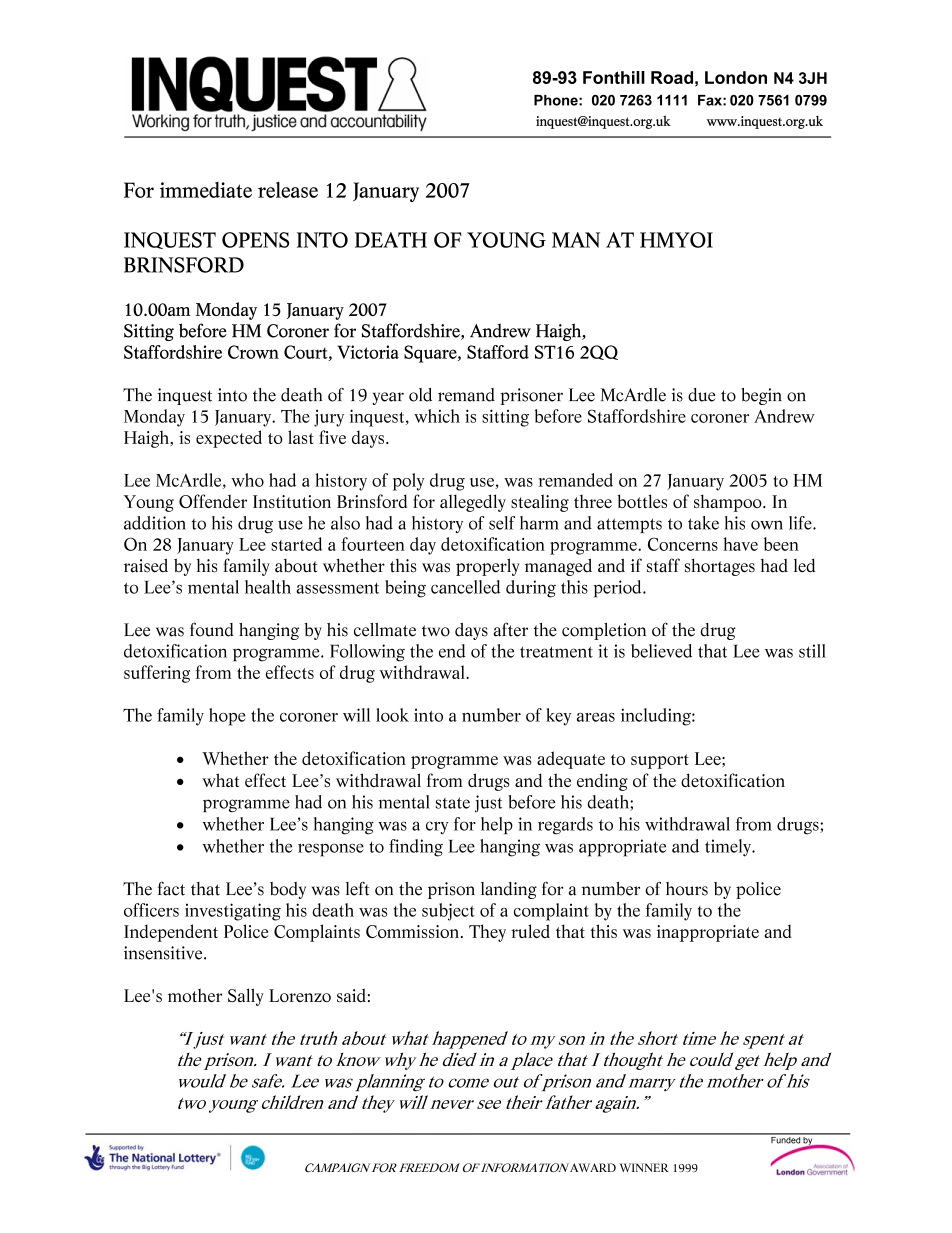  Describe the element at coordinates (736, 77) in the page. I see `London` at that location.
